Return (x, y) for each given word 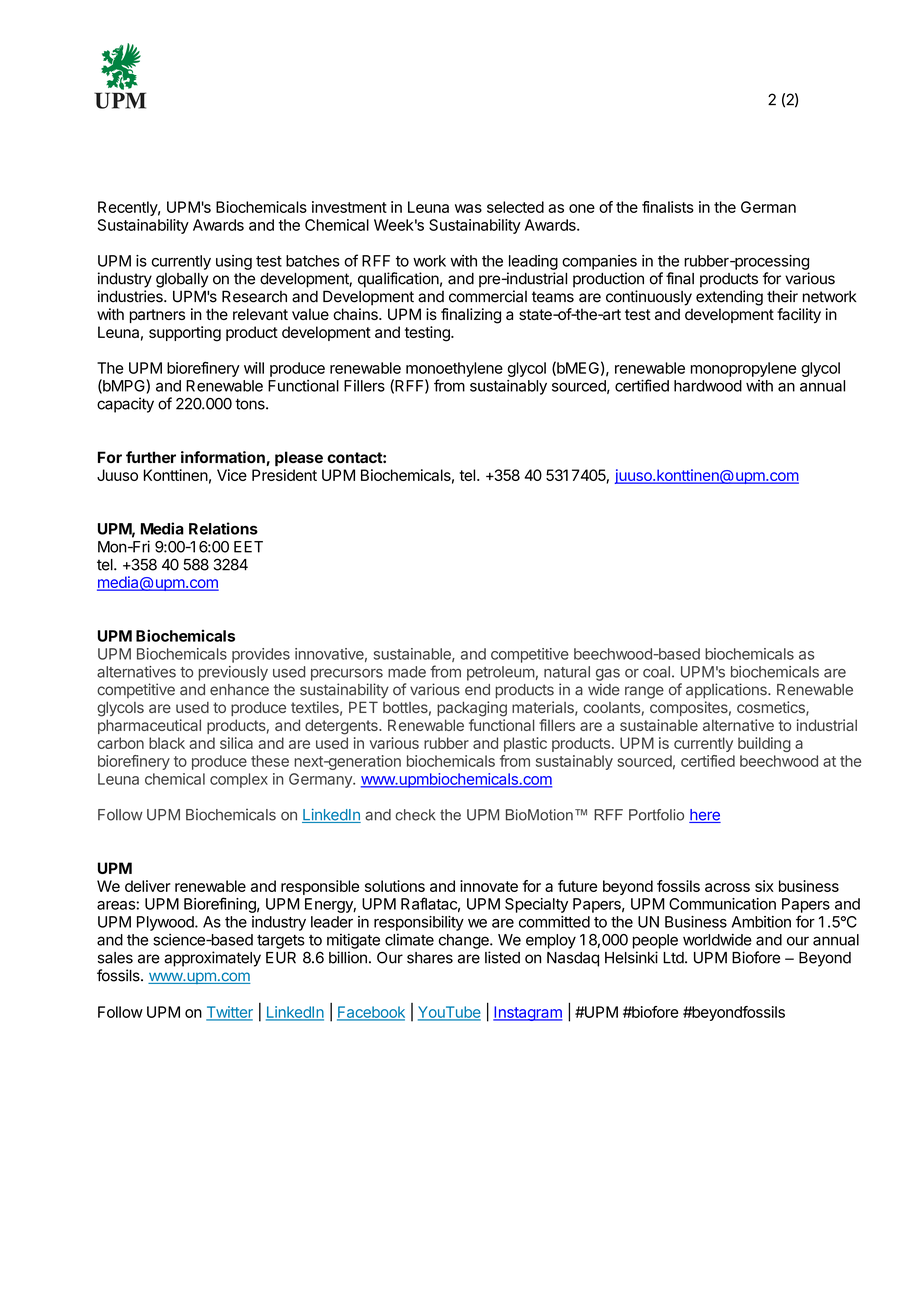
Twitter (229, 1013)
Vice (232, 475)
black (167, 743)
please (299, 459)
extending (729, 298)
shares (430, 958)
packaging (472, 709)
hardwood (708, 386)
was (468, 208)
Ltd (673, 958)
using (234, 262)
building (764, 744)
